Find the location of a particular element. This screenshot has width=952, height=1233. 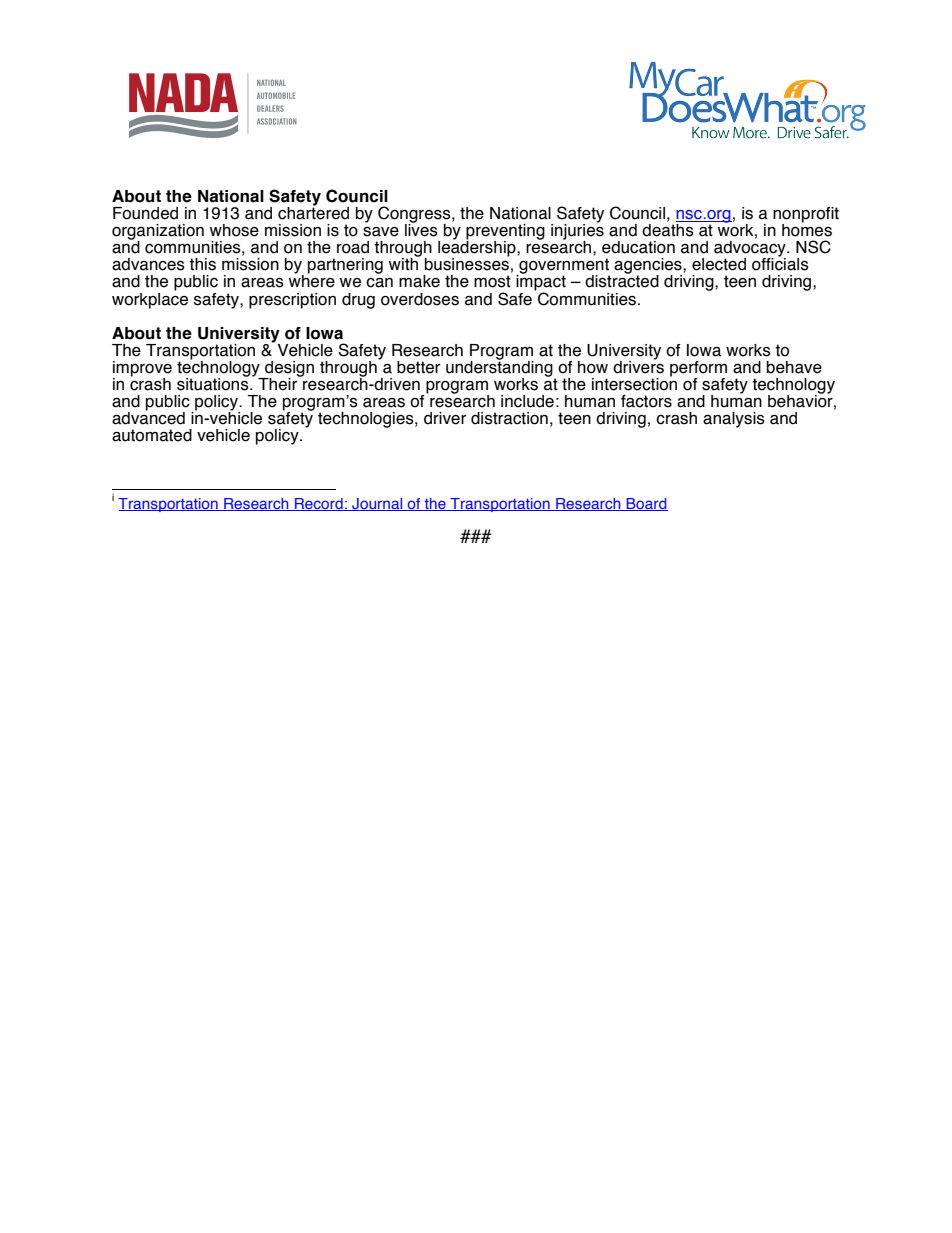

whose is located at coordinates (234, 230).
